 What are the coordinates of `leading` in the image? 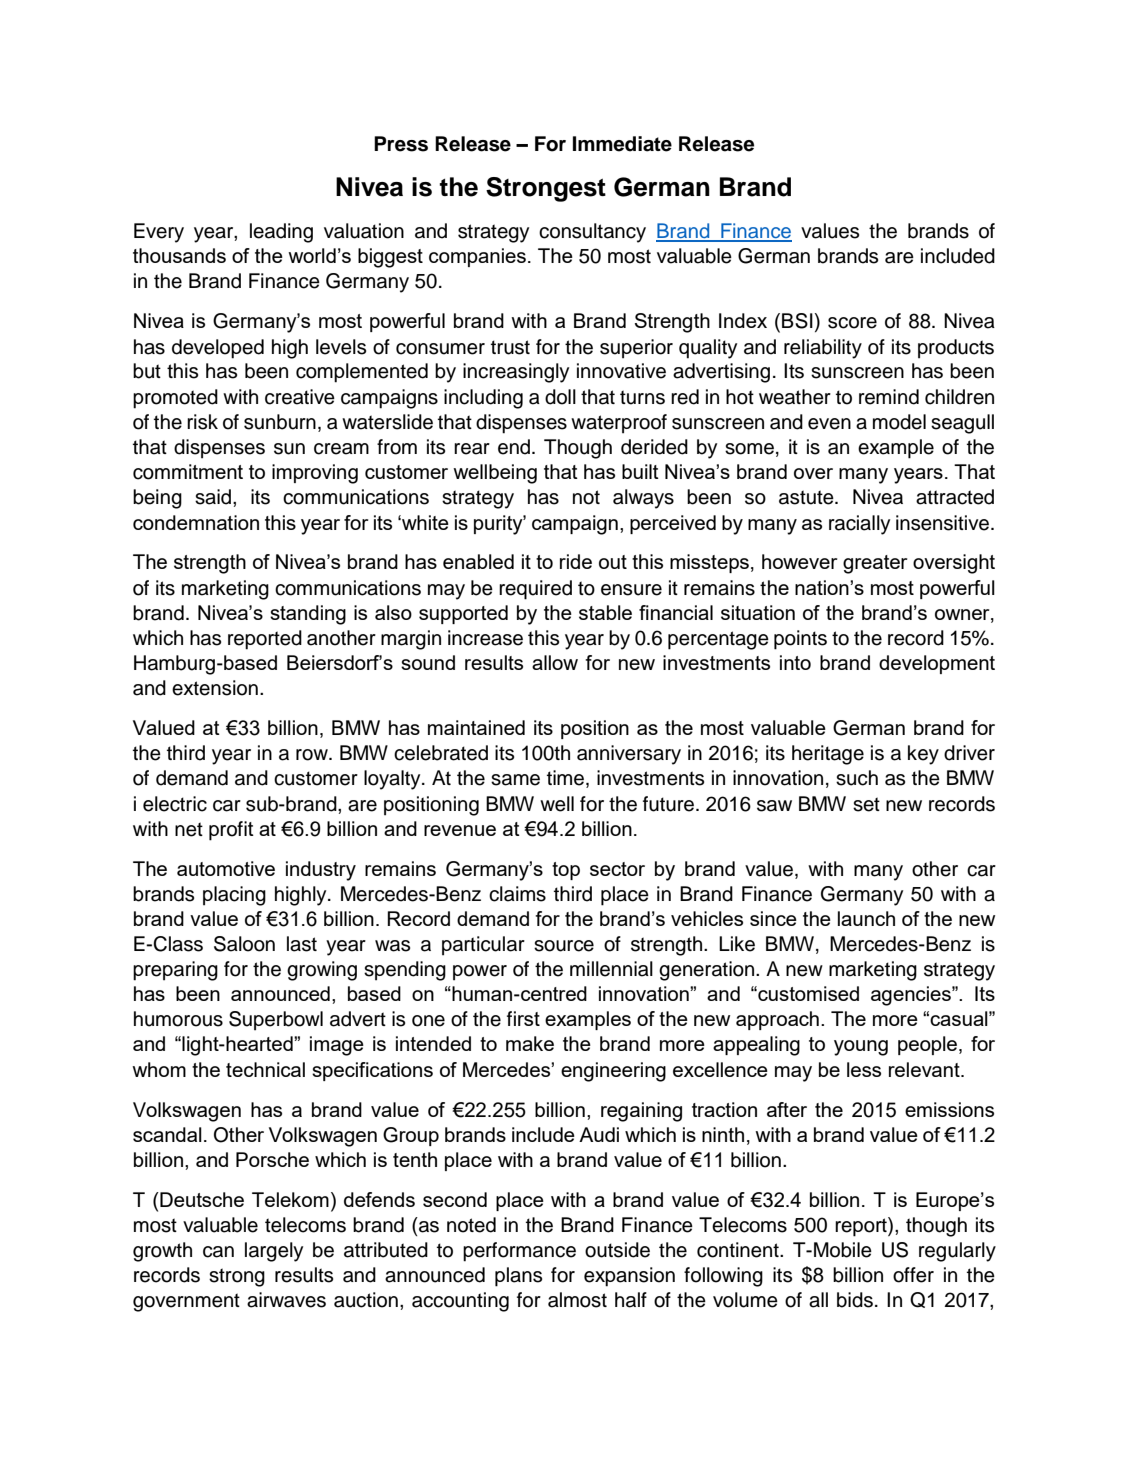 It's located at (281, 233).
